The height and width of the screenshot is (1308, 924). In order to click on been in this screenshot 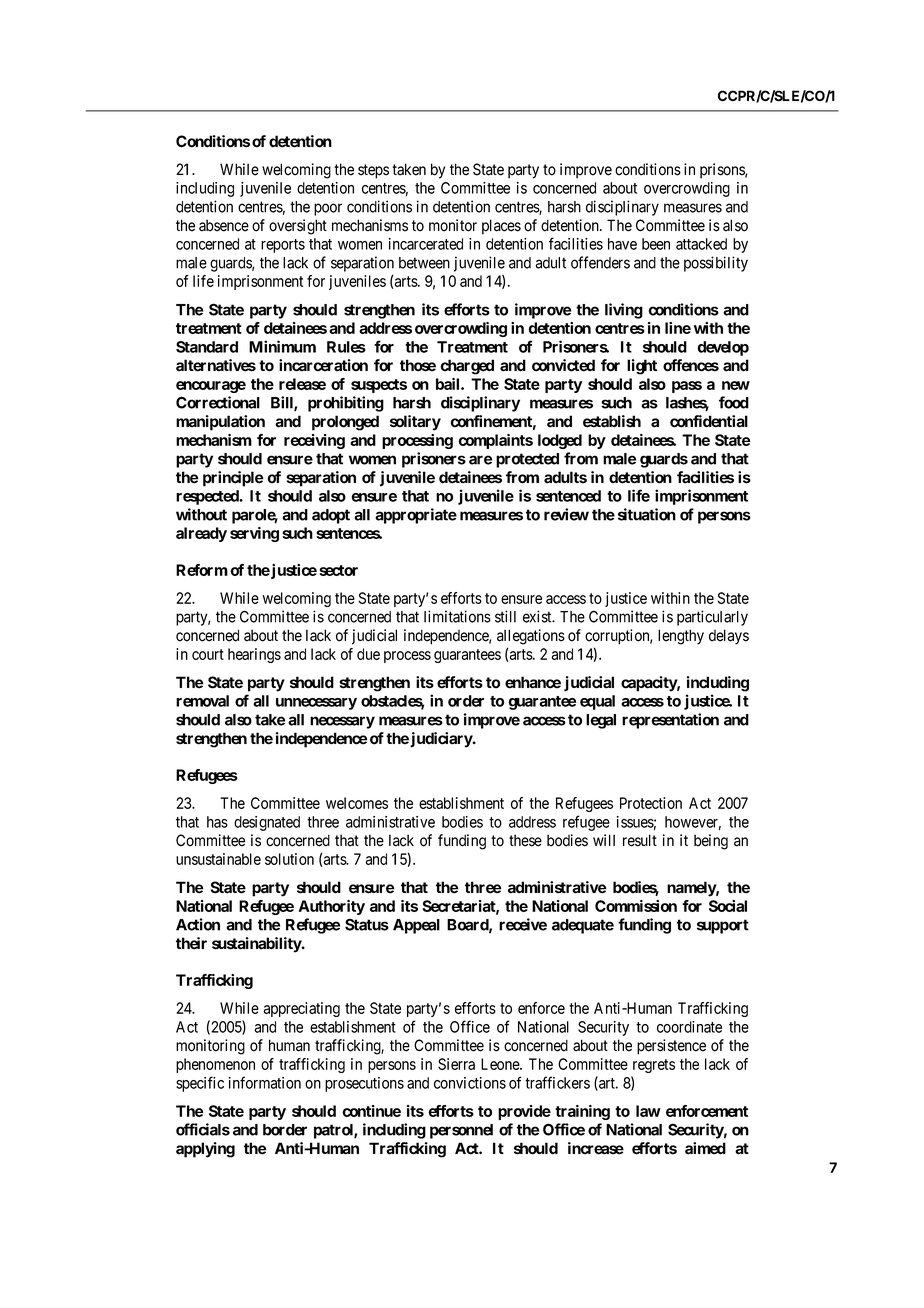, I will do `click(656, 244)`.
